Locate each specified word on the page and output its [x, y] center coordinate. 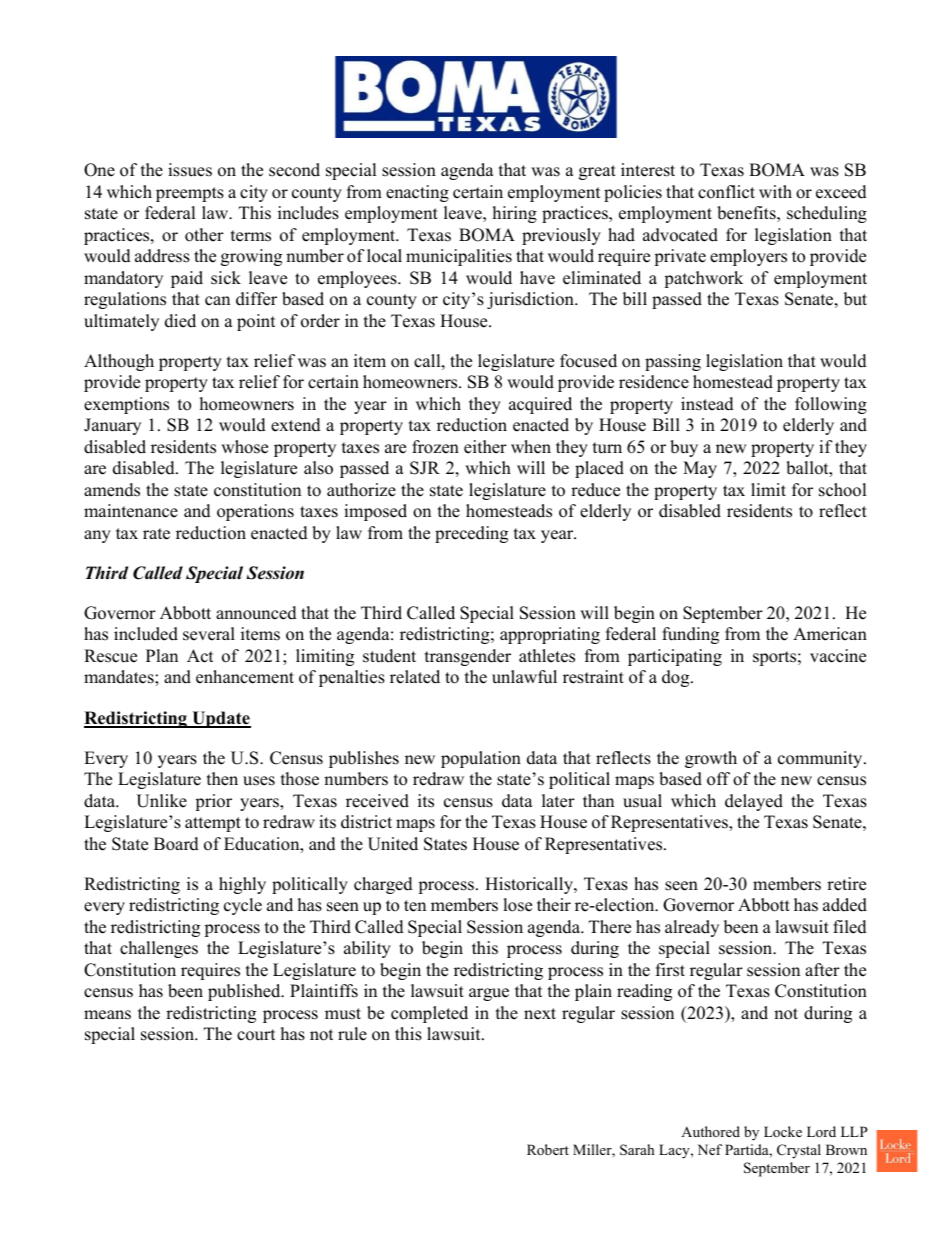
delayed [754, 802]
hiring [515, 214]
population [481, 759]
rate [156, 534]
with [775, 191]
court [256, 1035]
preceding [471, 534]
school [842, 490]
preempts [190, 194]
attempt [213, 824]
